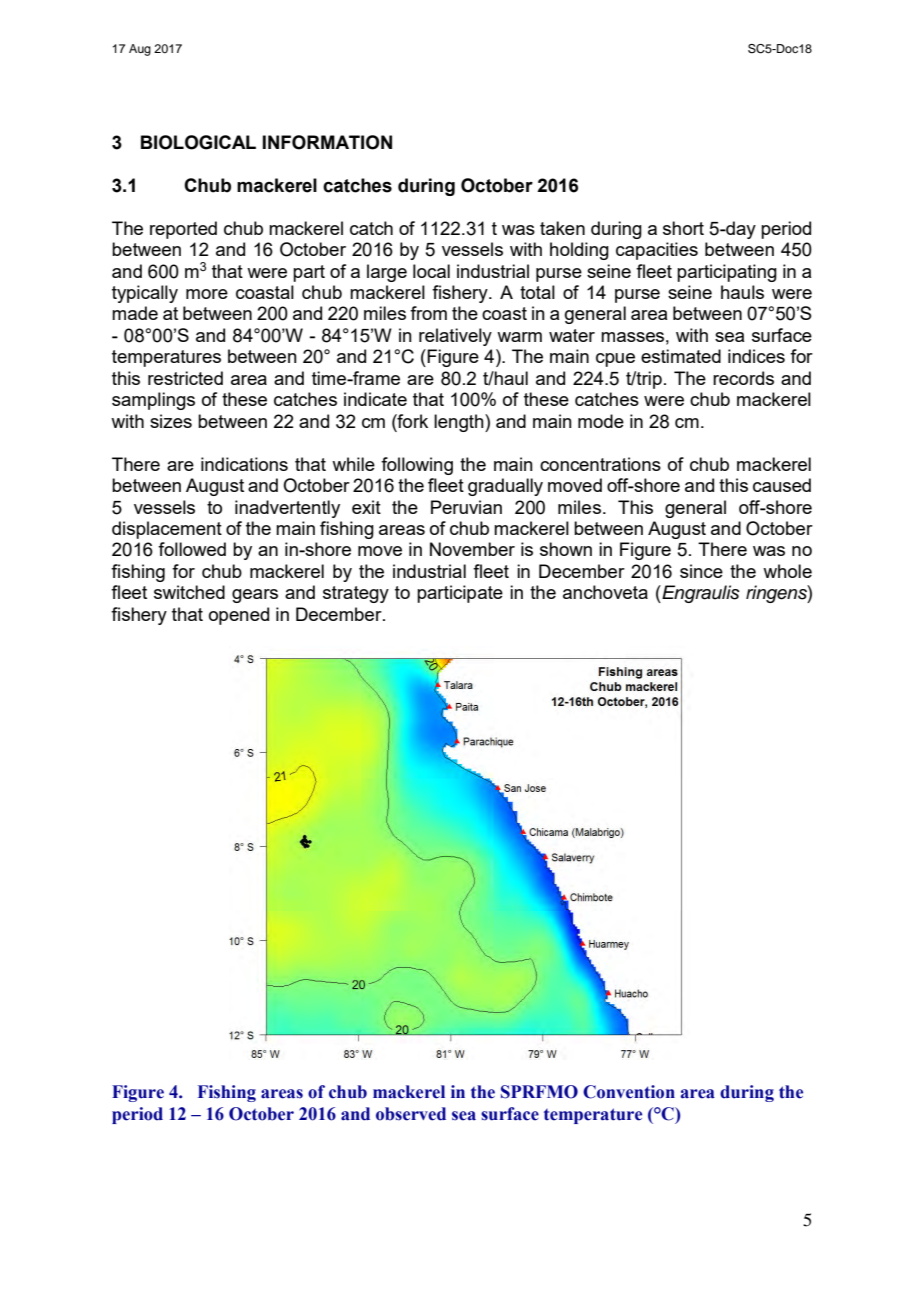 This screenshot has height=1307, width=924. I want to click on caused, so click(782, 485).
